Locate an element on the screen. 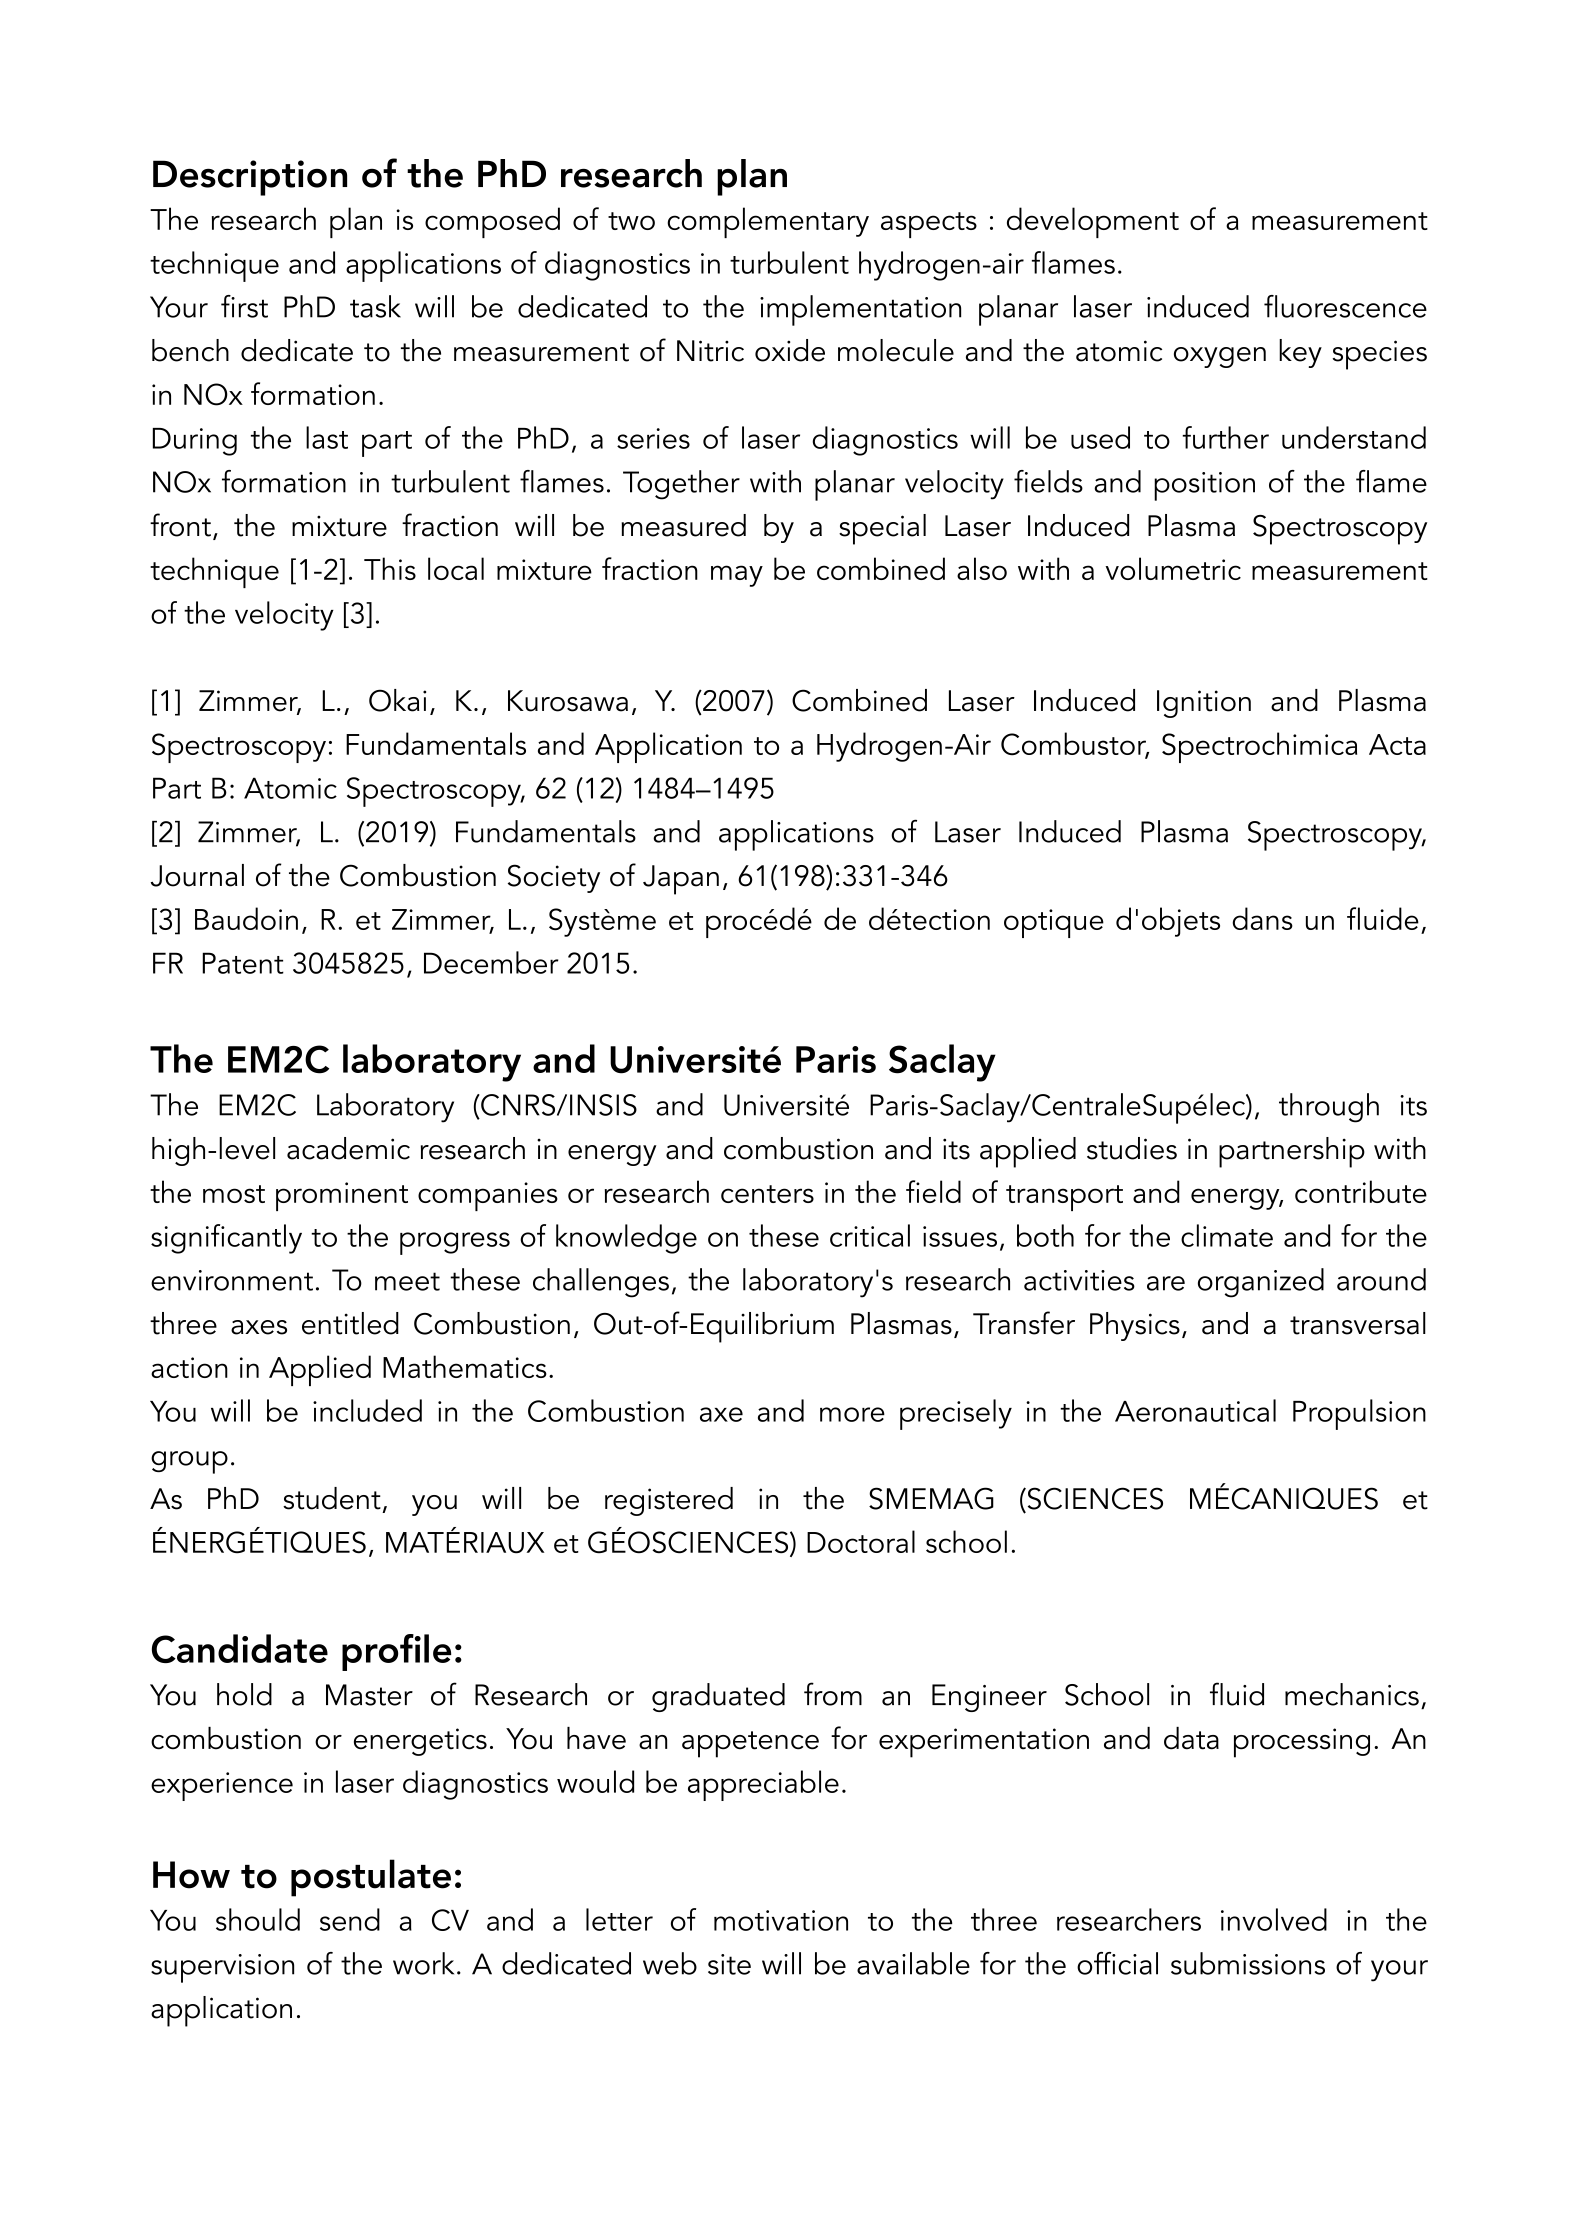 This screenshot has width=1578, height=2232. fluorescence is located at coordinates (1345, 306).
